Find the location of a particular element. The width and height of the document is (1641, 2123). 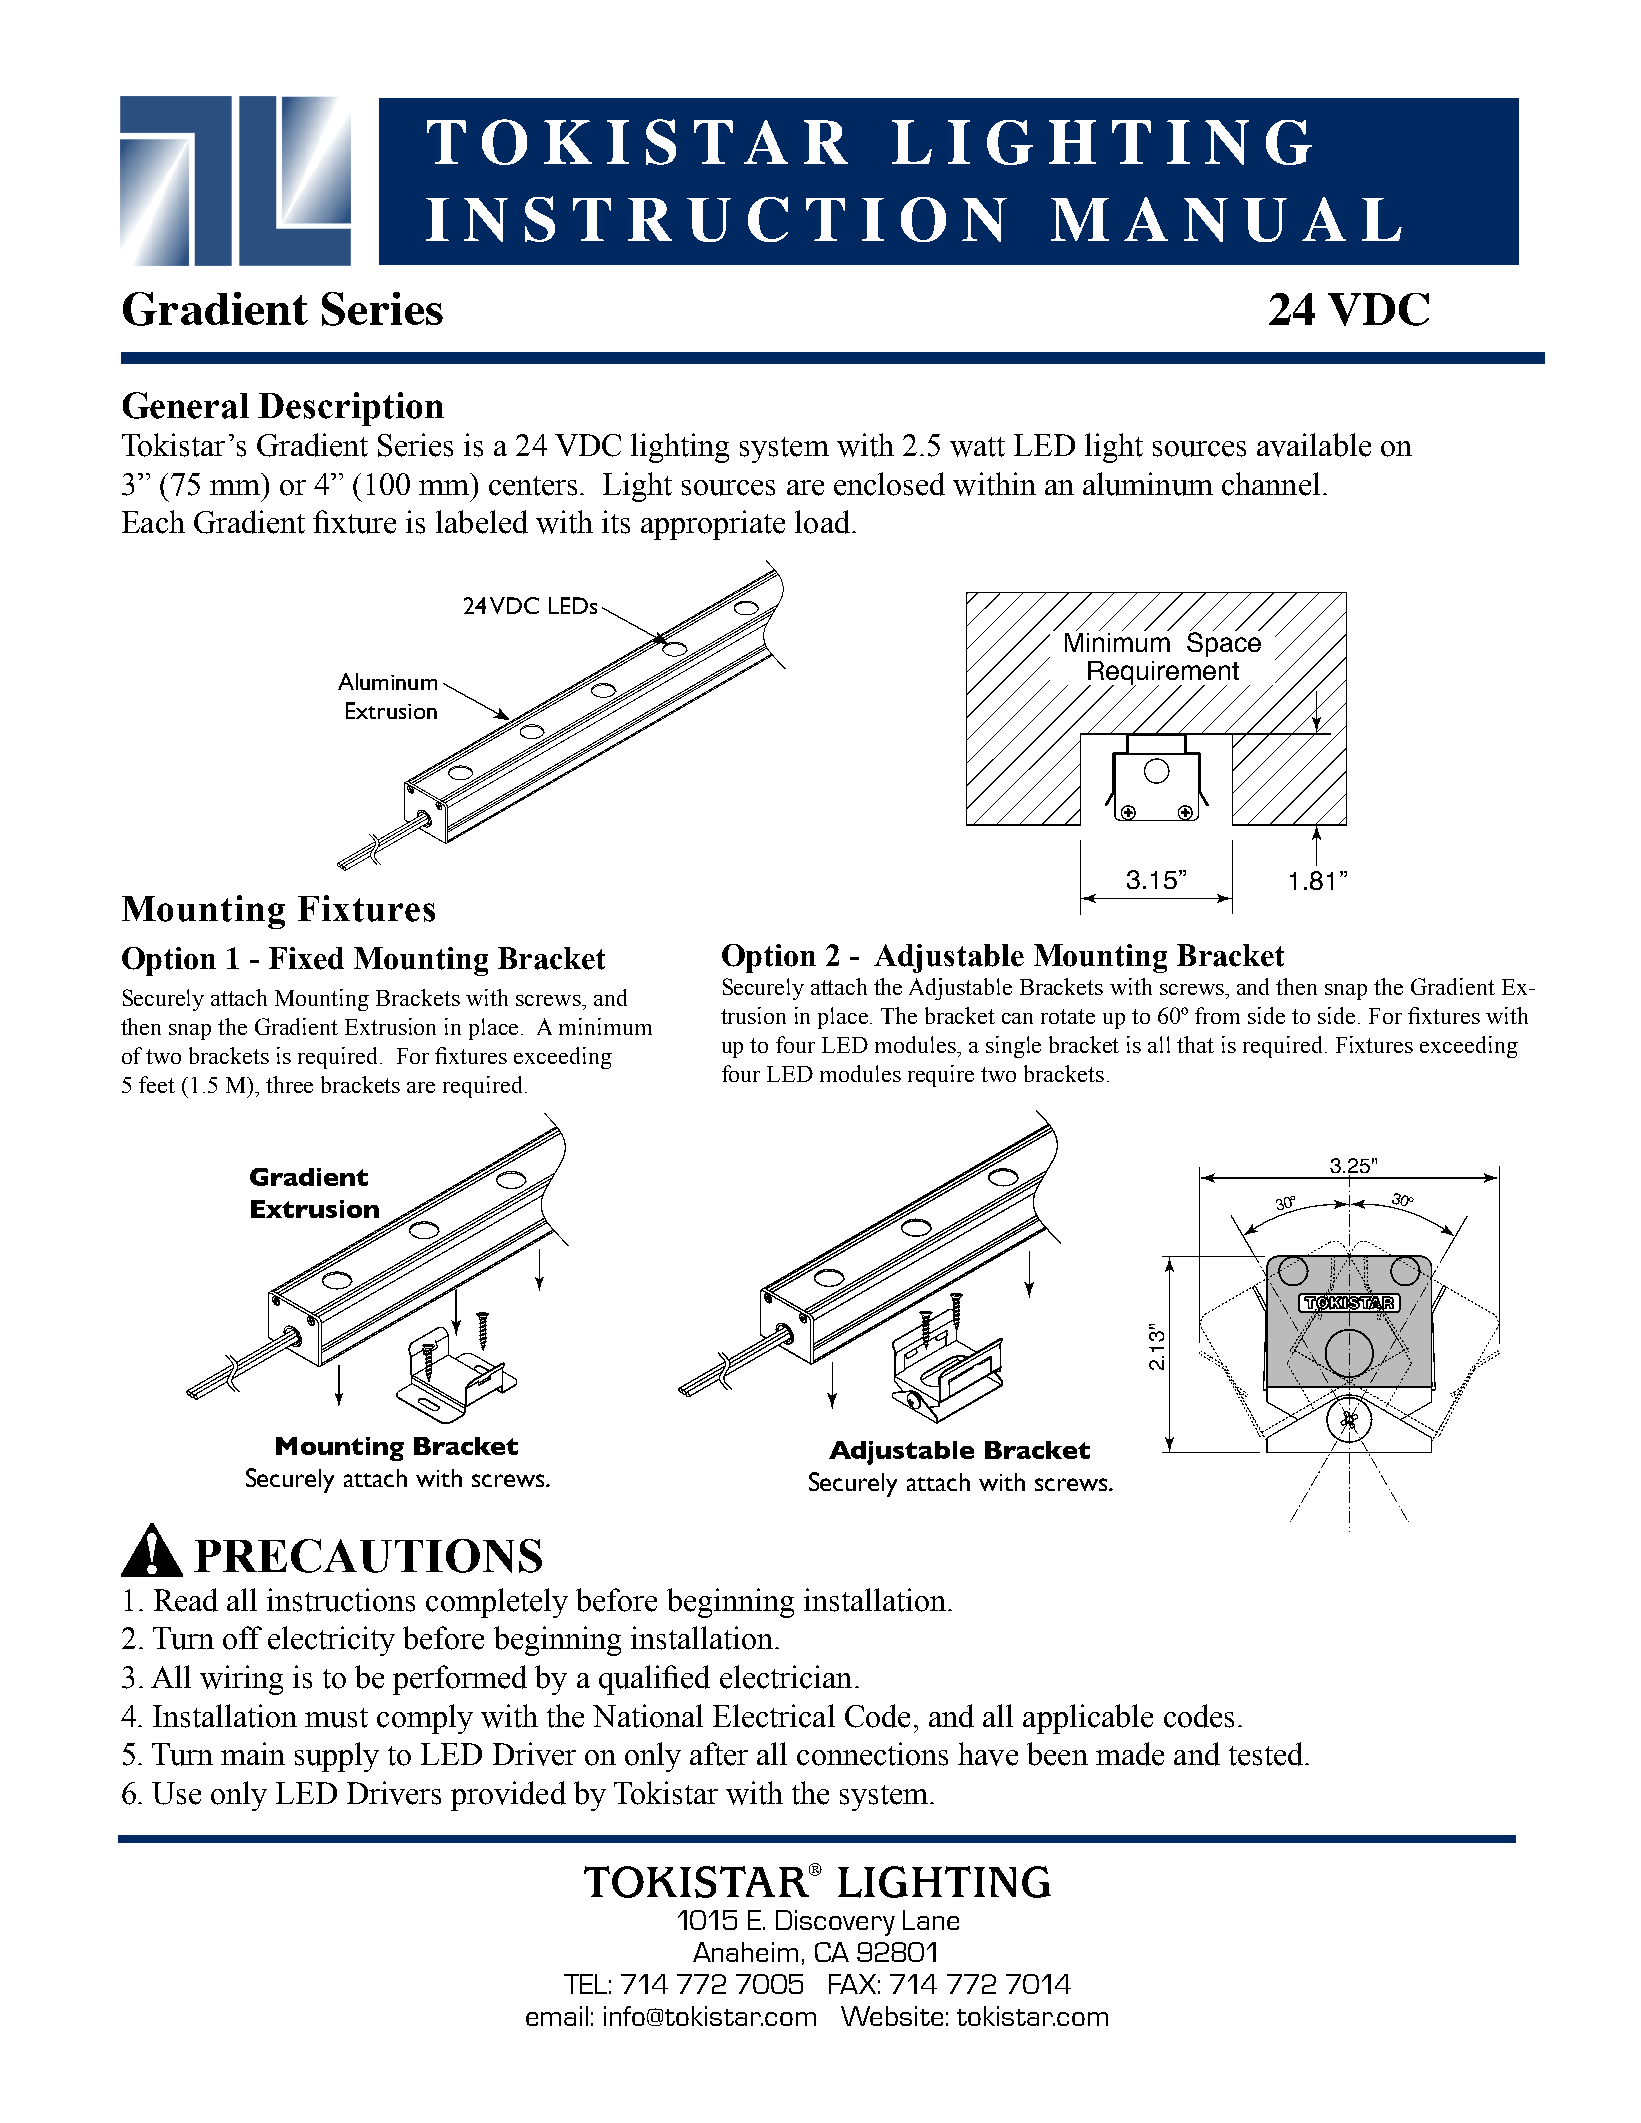

Description is located at coordinates (351, 409).
